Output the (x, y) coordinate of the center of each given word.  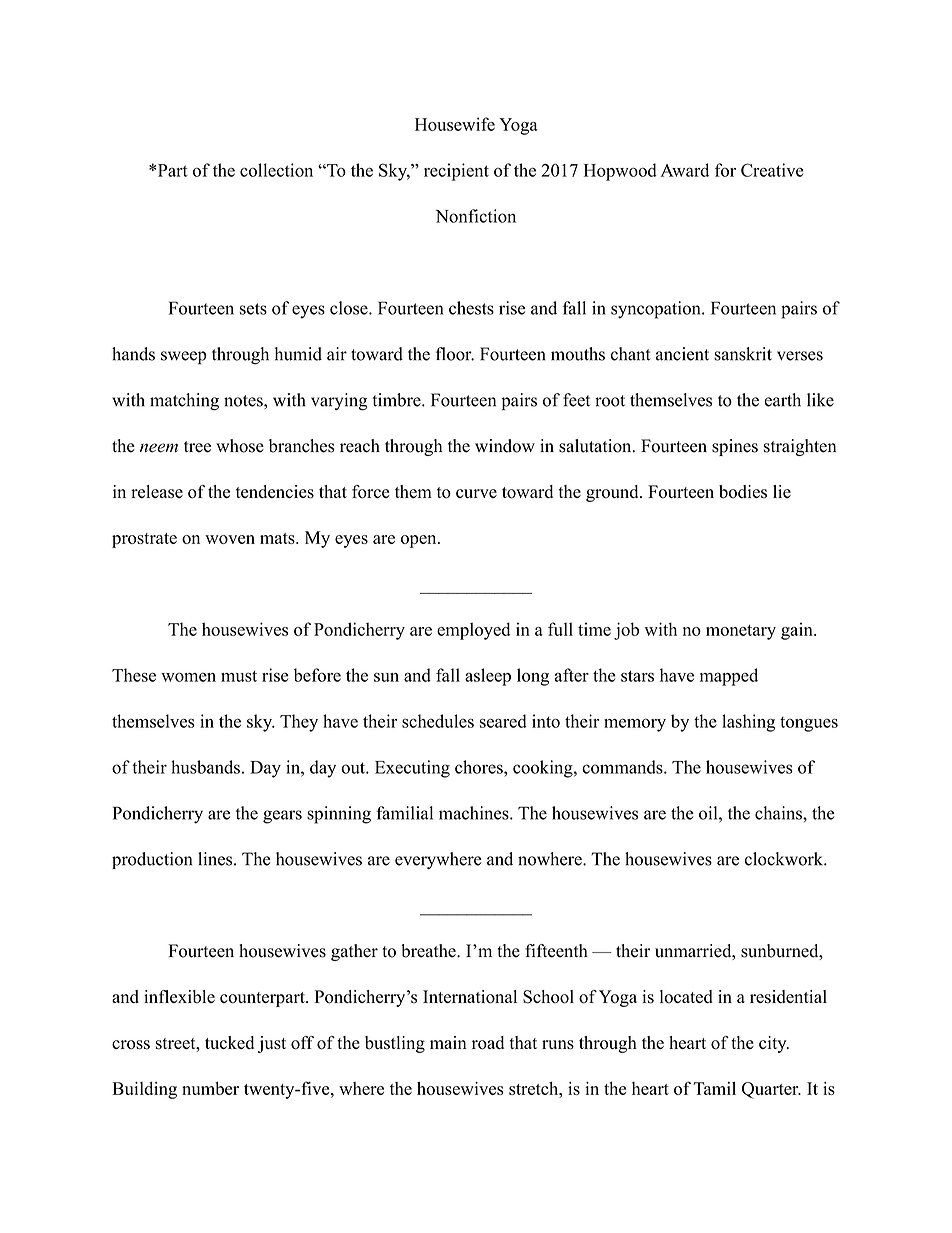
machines (475, 813)
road (488, 1043)
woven (230, 539)
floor (455, 354)
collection (276, 170)
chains (779, 813)
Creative (772, 170)
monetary (741, 632)
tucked (229, 1042)
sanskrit (743, 354)
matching (184, 402)
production (152, 860)
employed (473, 631)
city (774, 1044)
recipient (456, 172)
